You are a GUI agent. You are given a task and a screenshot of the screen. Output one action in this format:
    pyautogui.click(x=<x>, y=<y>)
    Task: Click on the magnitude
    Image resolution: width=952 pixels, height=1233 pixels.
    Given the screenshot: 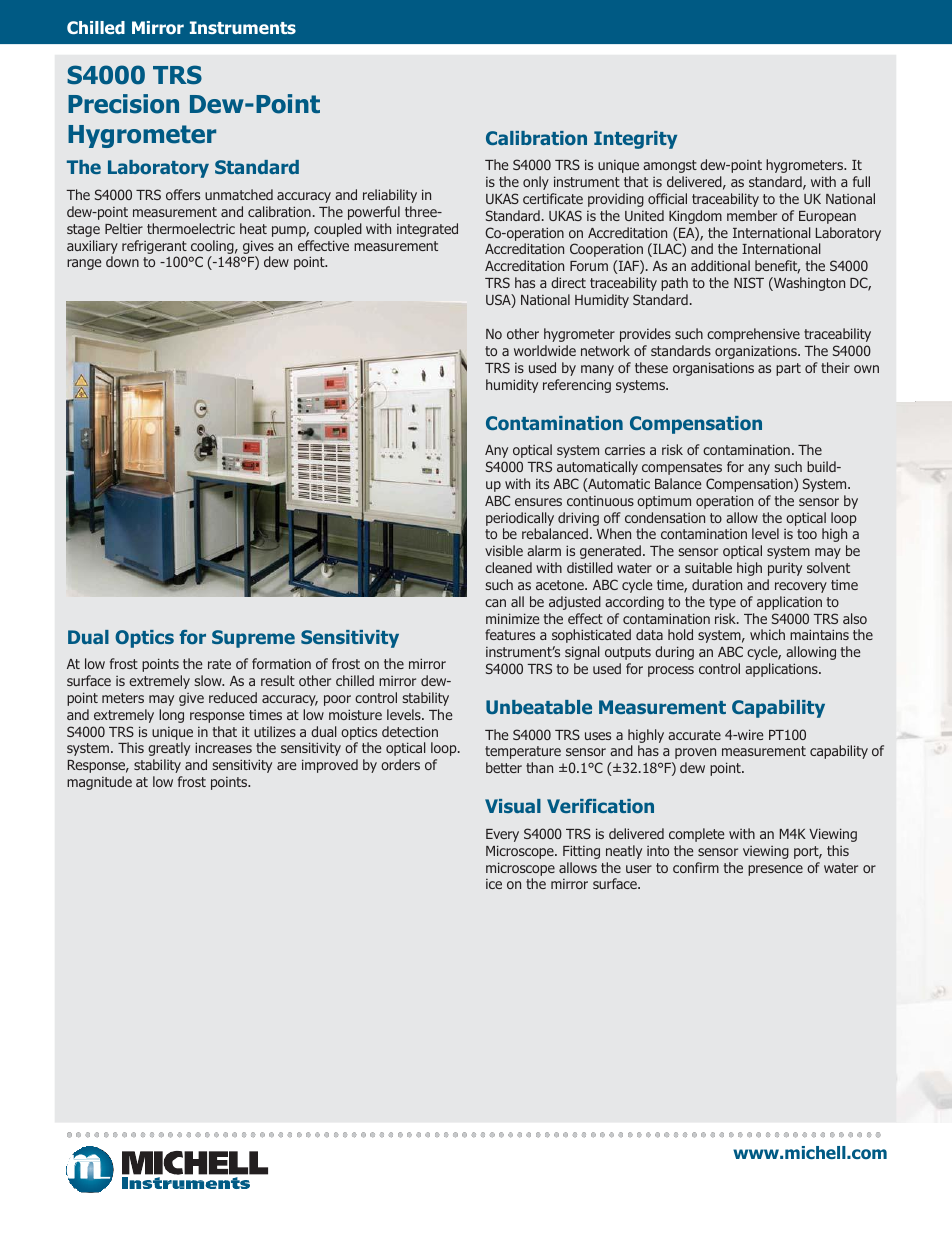 What is the action you would take?
    pyautogui.click(x=99, y=783)
